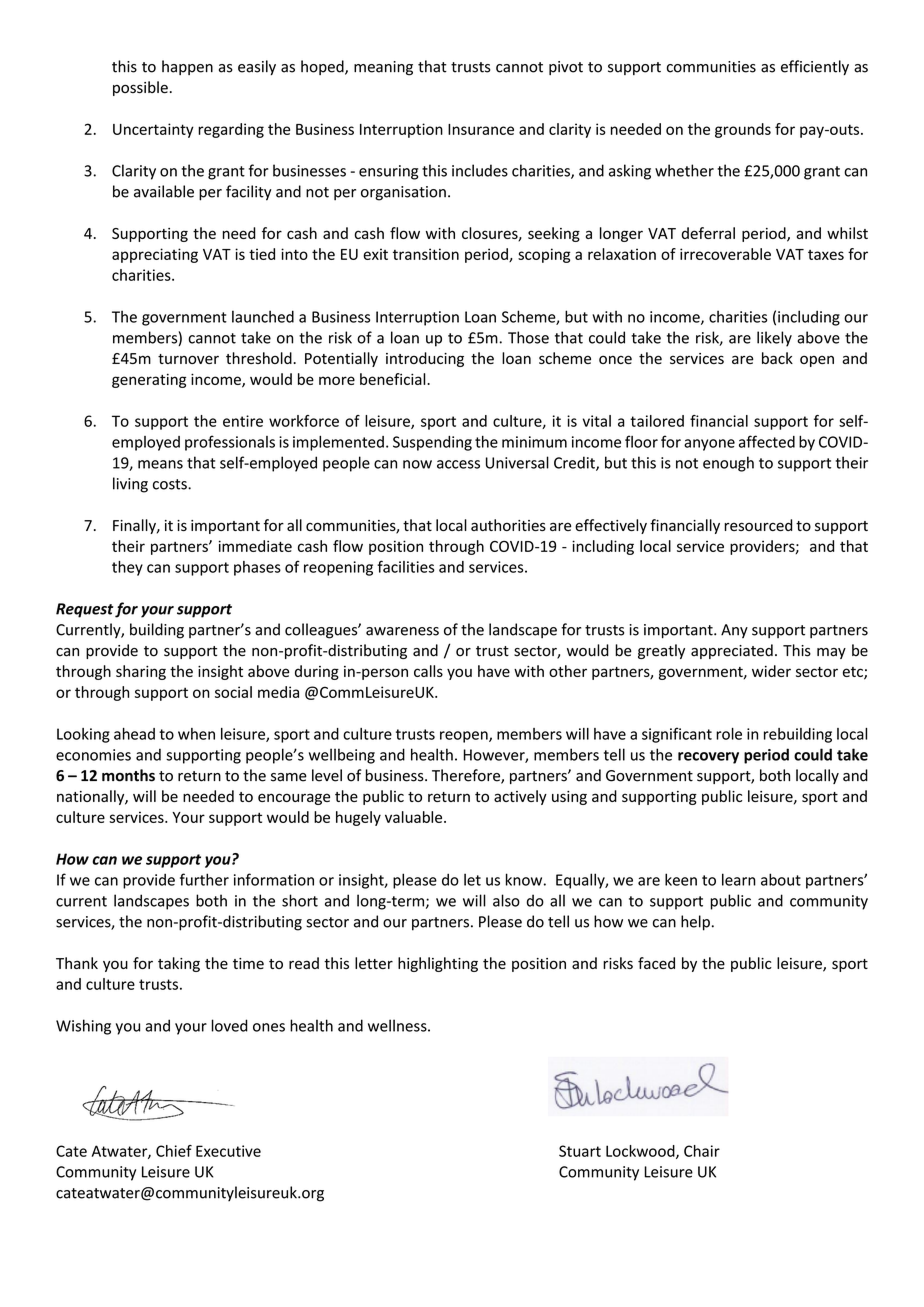 Image resolution: width=924 pixels, height=1307 pixels. What do you see at coordinates (774, 339) in the document?
I see `likely` at bounding box center [774, 339].
